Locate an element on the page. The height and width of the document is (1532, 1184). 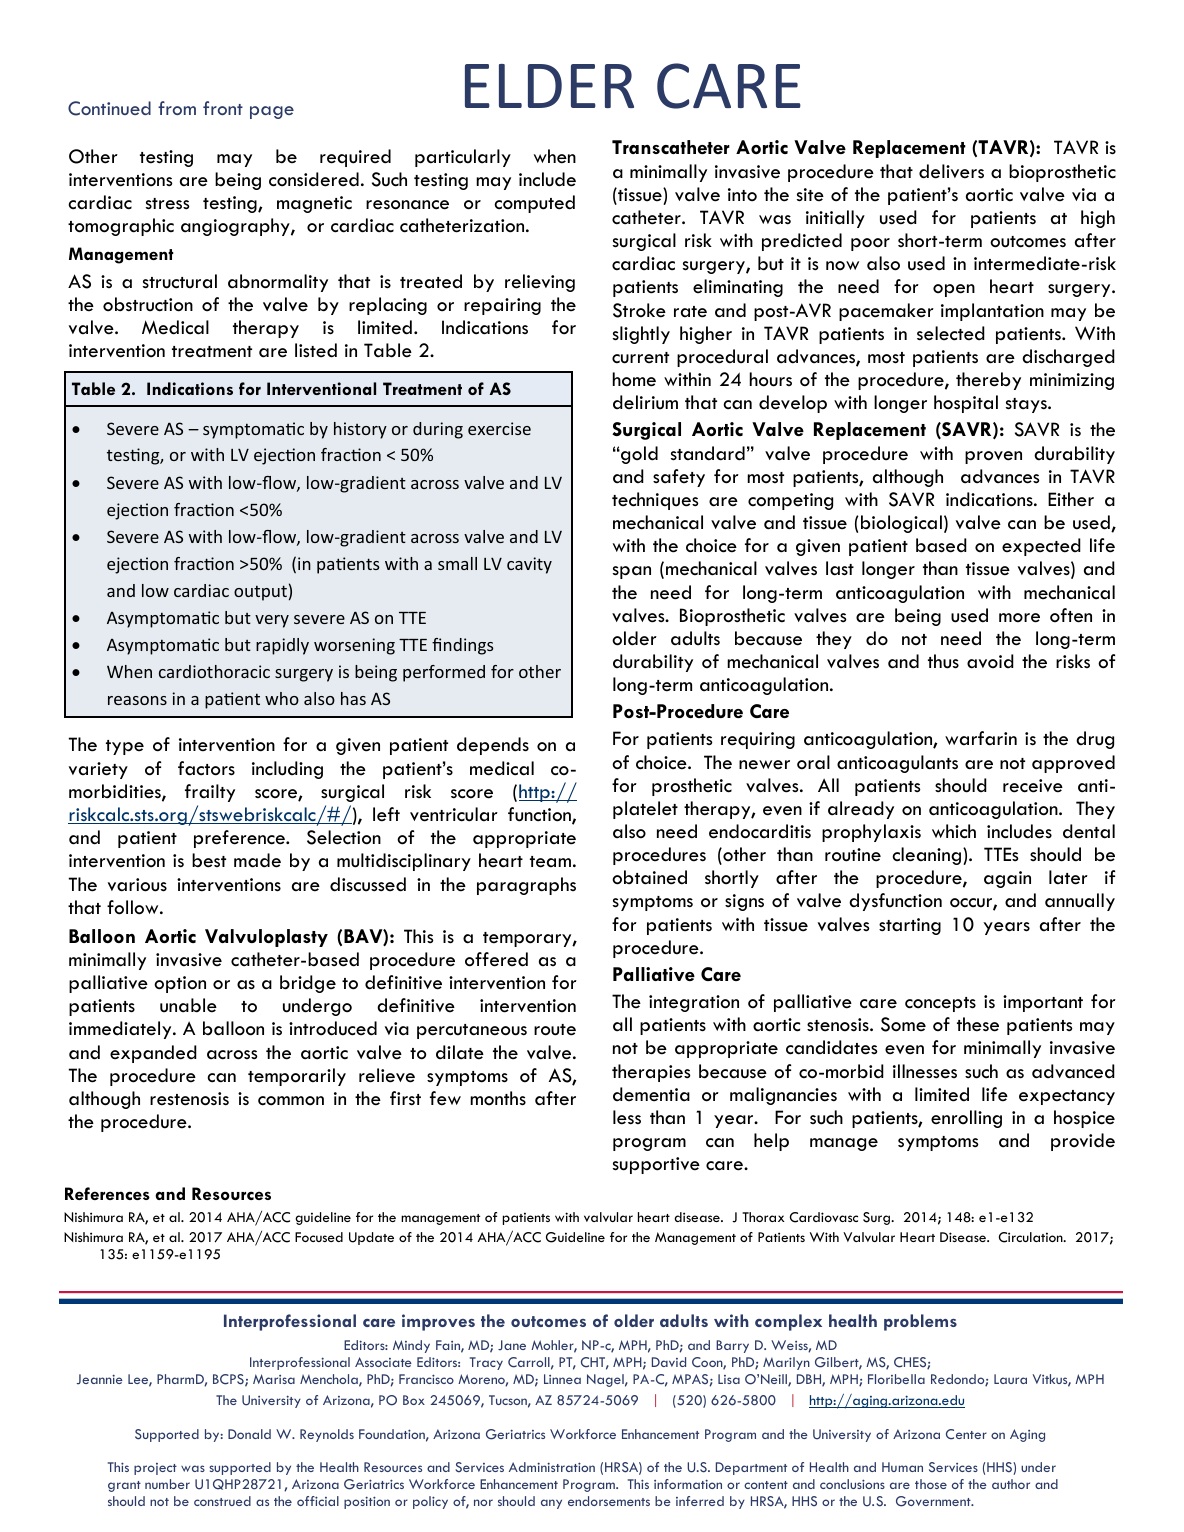
Administration is located at coordinates (552, 1467).
